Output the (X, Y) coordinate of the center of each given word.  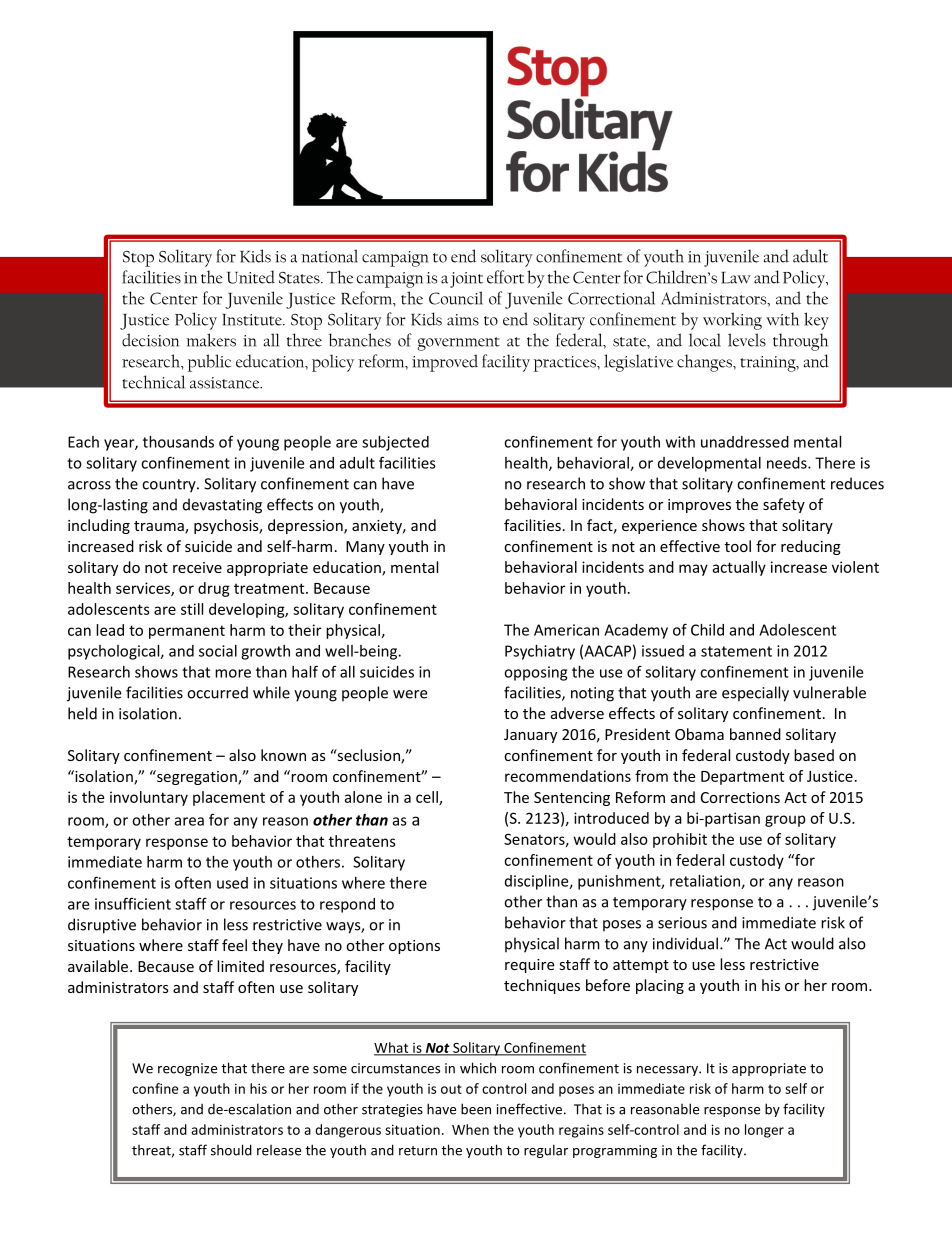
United (251, 277)
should (231, 1150)
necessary (668, 1071)
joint (466, 280)
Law (736, 278)
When (470, 1129)
